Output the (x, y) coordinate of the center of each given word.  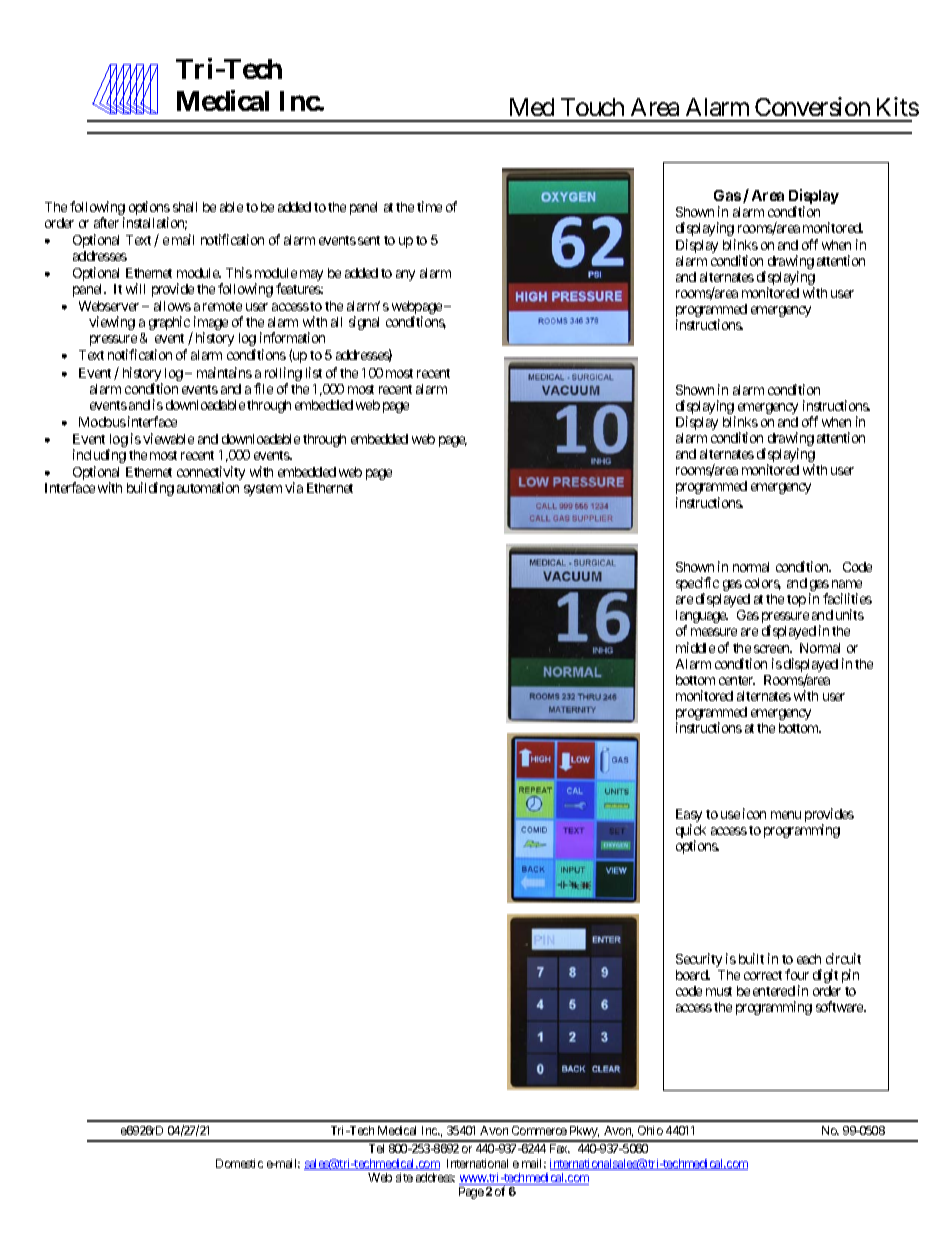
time (429, 206)
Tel (376, 1148)
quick (691, 832)
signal (364, 323)
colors (763, 584)
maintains (224, 372)
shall (185, 207)
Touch (592, 107)
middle (695, 647)
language (702, 618)
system (263, 490)
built (751, 958)
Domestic (239, 1163)
